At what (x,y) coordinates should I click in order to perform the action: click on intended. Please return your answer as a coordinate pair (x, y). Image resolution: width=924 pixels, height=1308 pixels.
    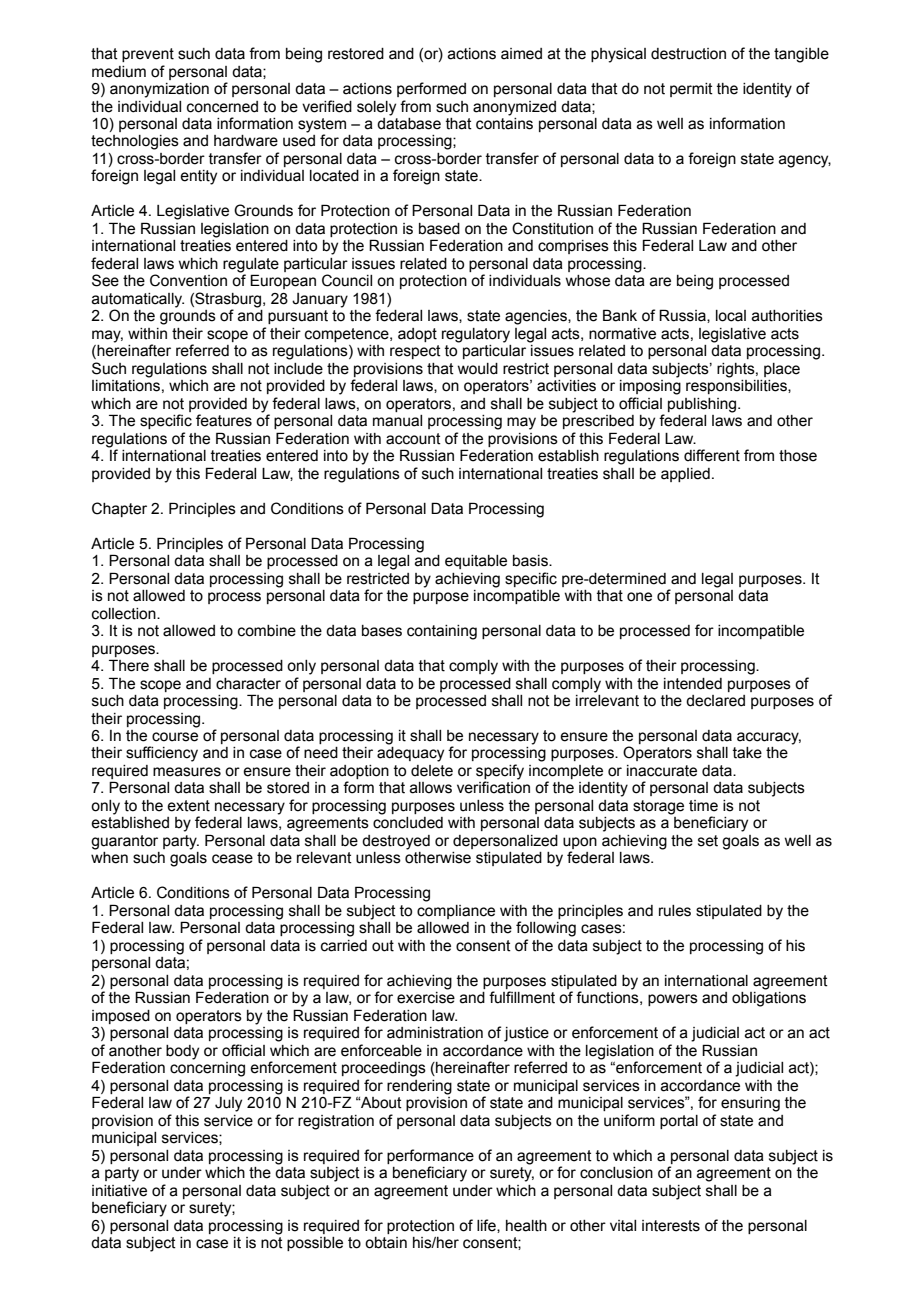
    Looking at the image, I should click on (693, 684).
